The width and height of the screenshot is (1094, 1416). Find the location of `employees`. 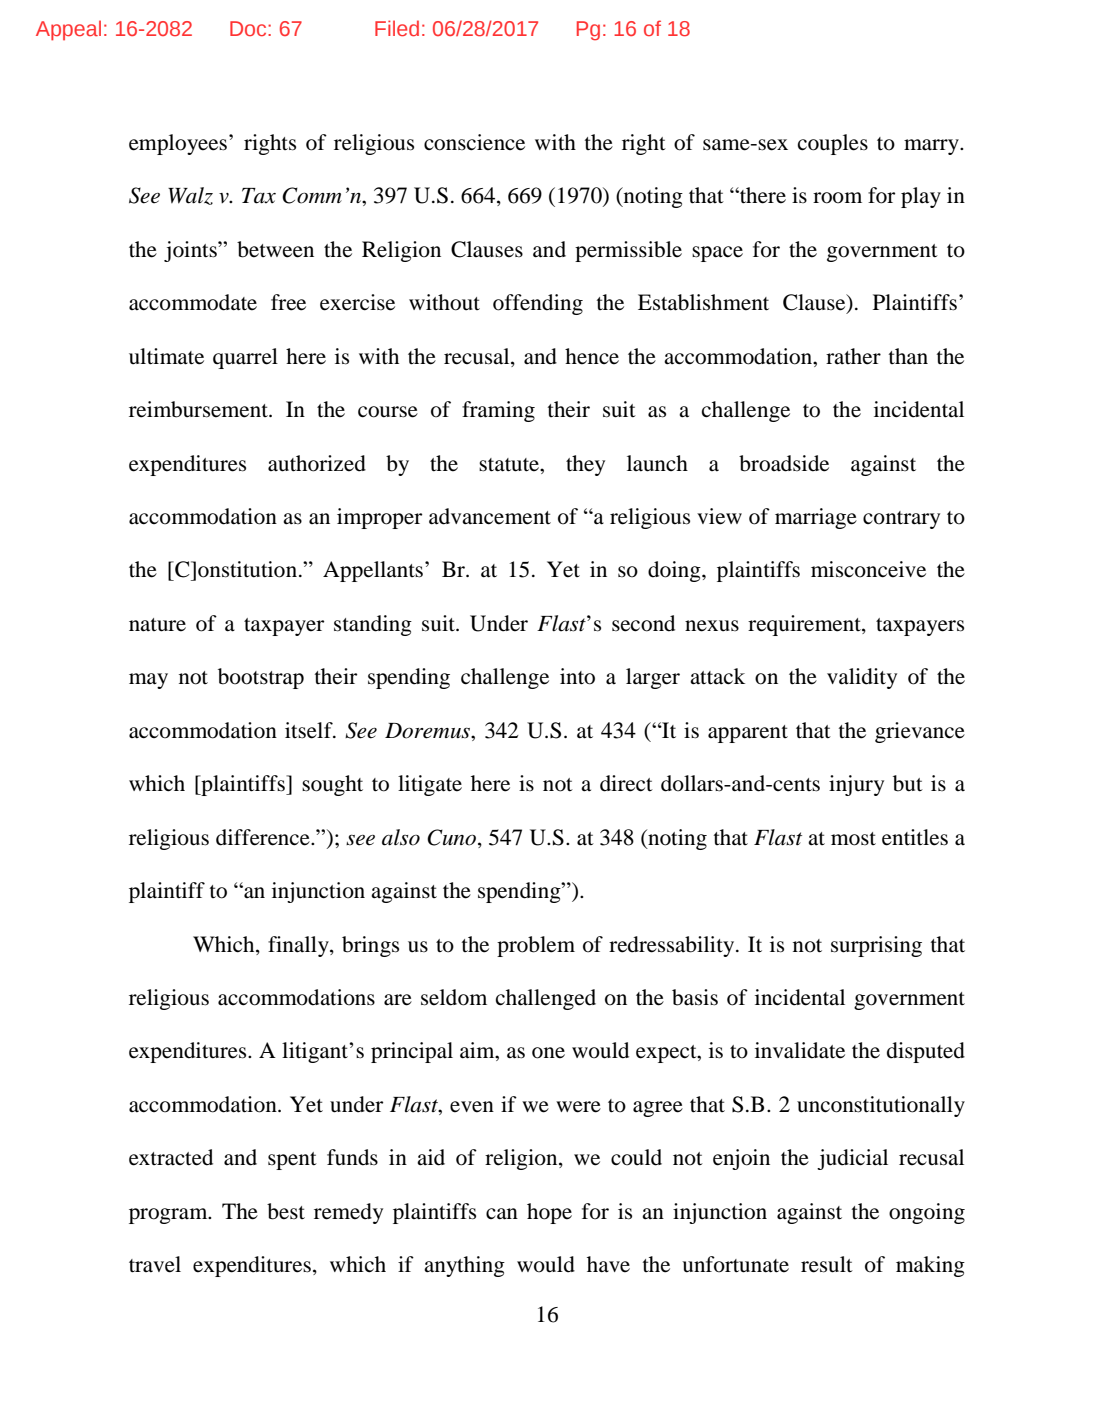

employees is located at coordinates (178, 144).
